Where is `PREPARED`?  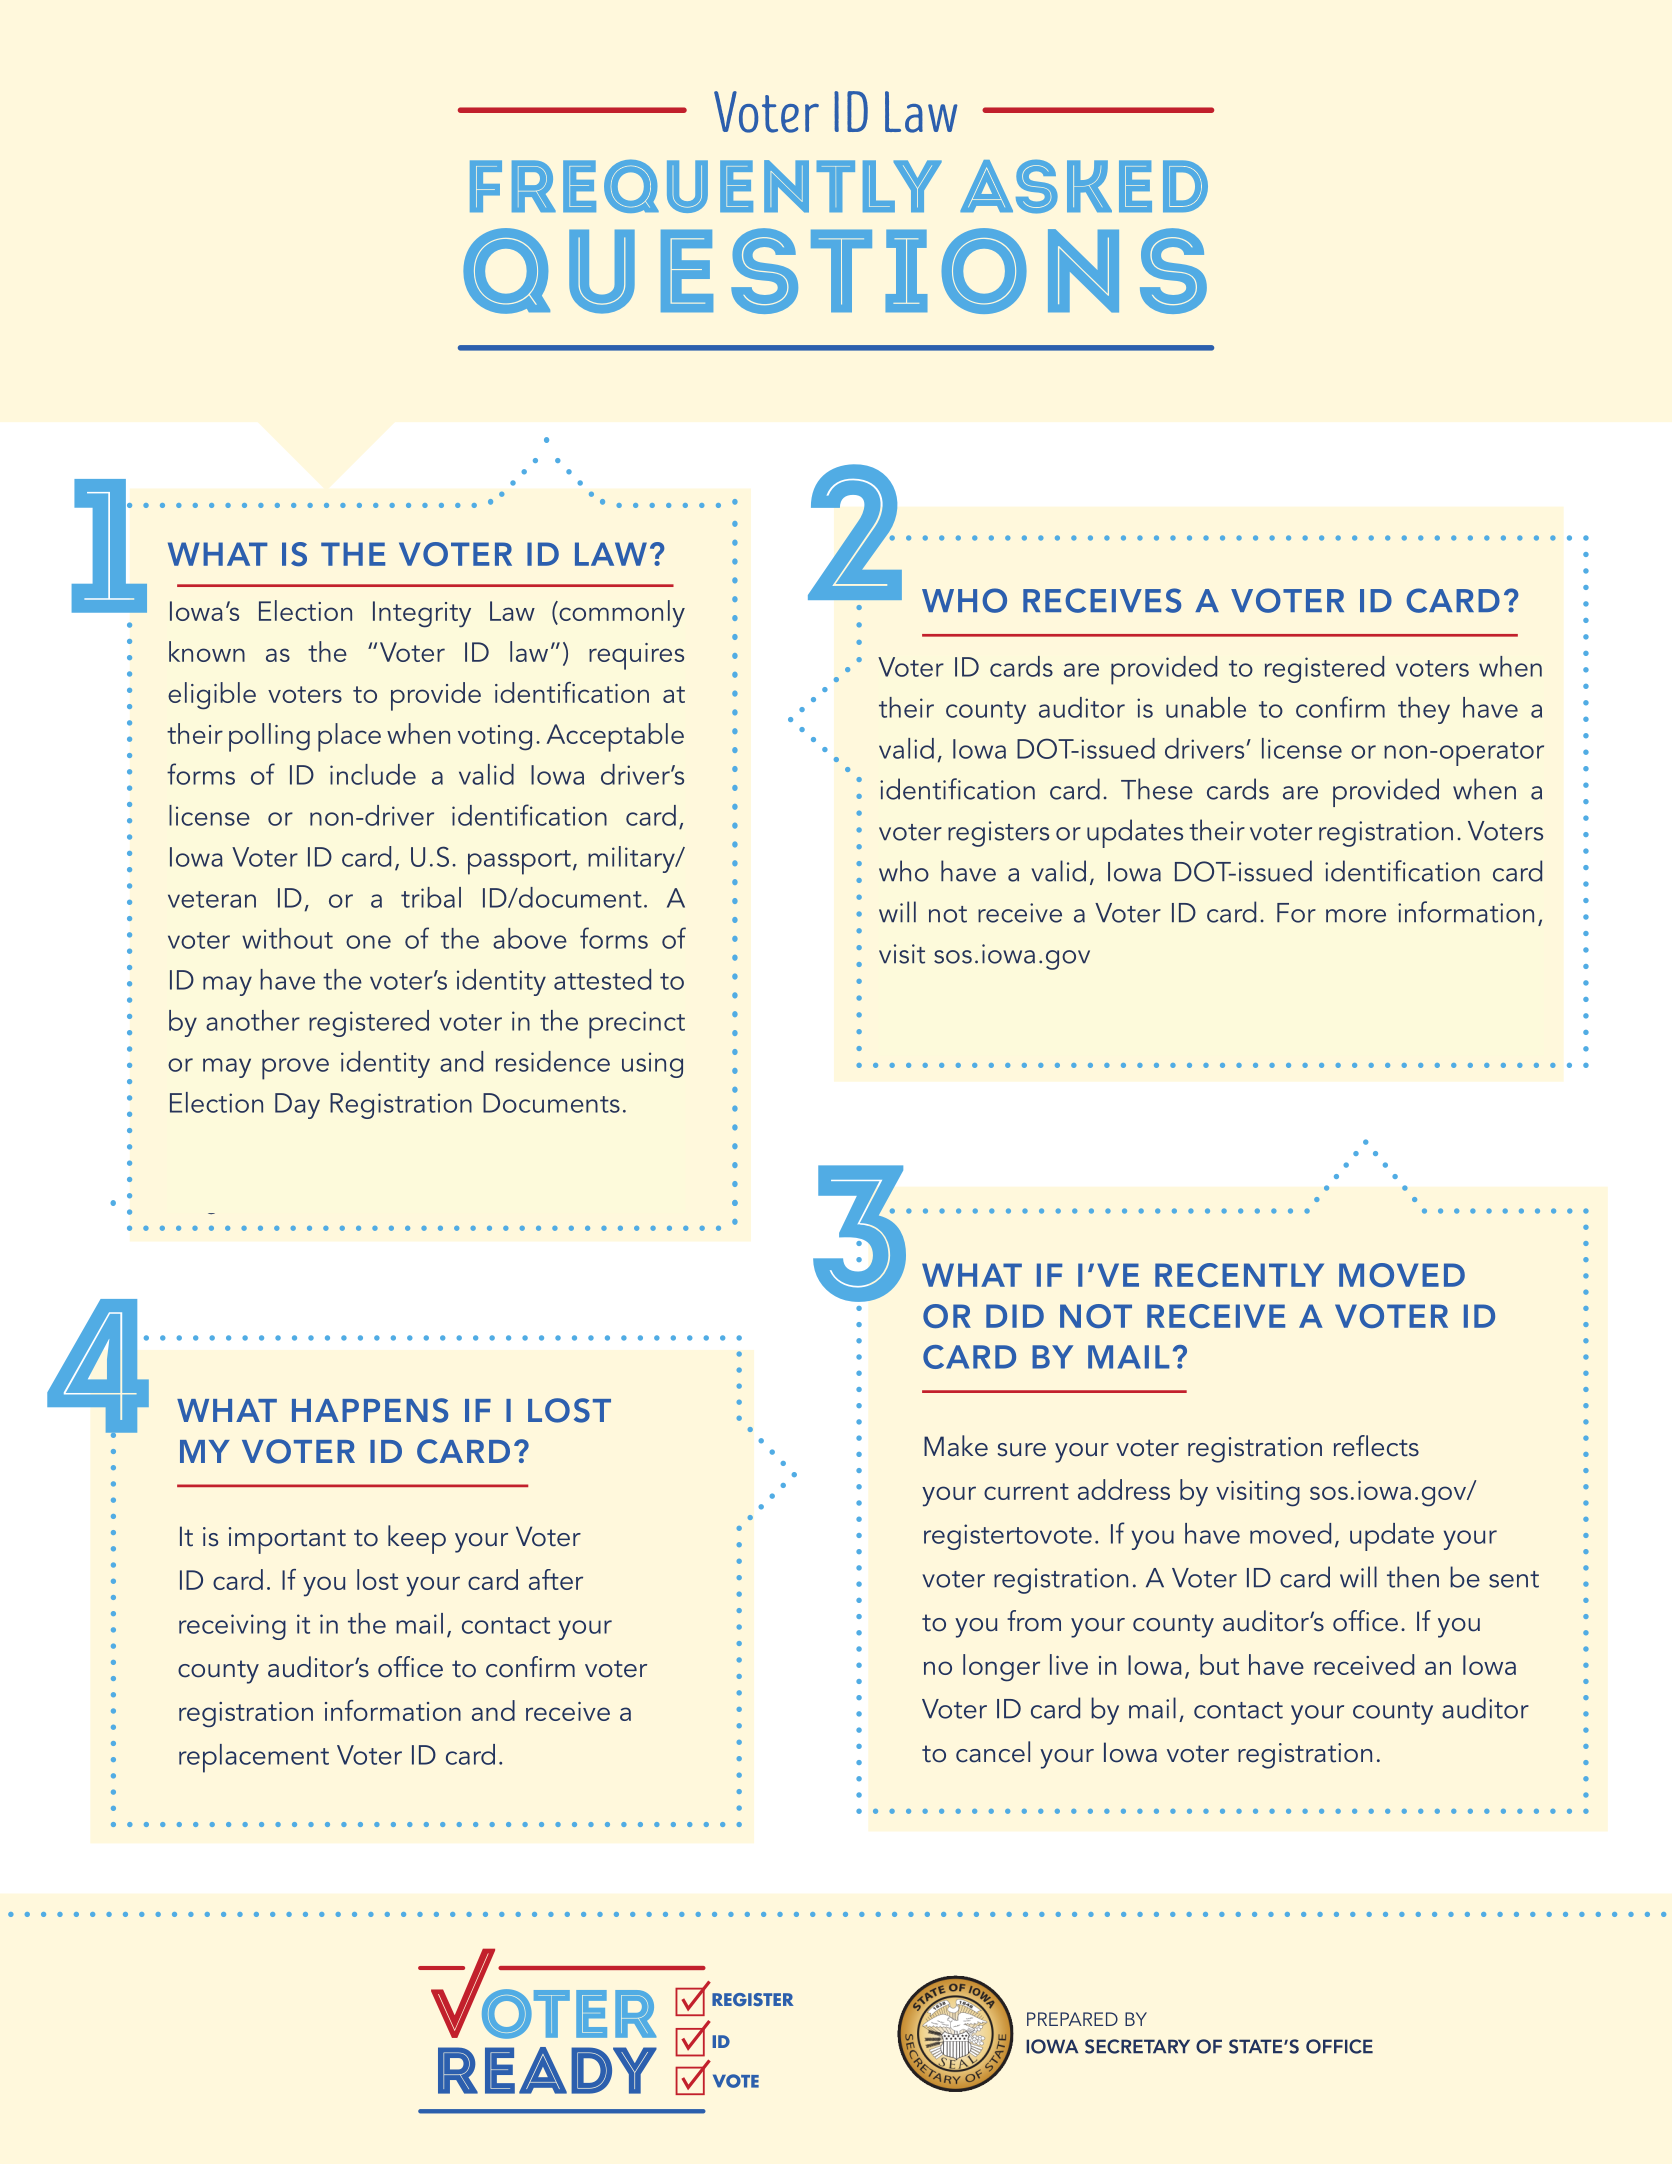
PREPARED is located at coordinates (1072, 2019).
